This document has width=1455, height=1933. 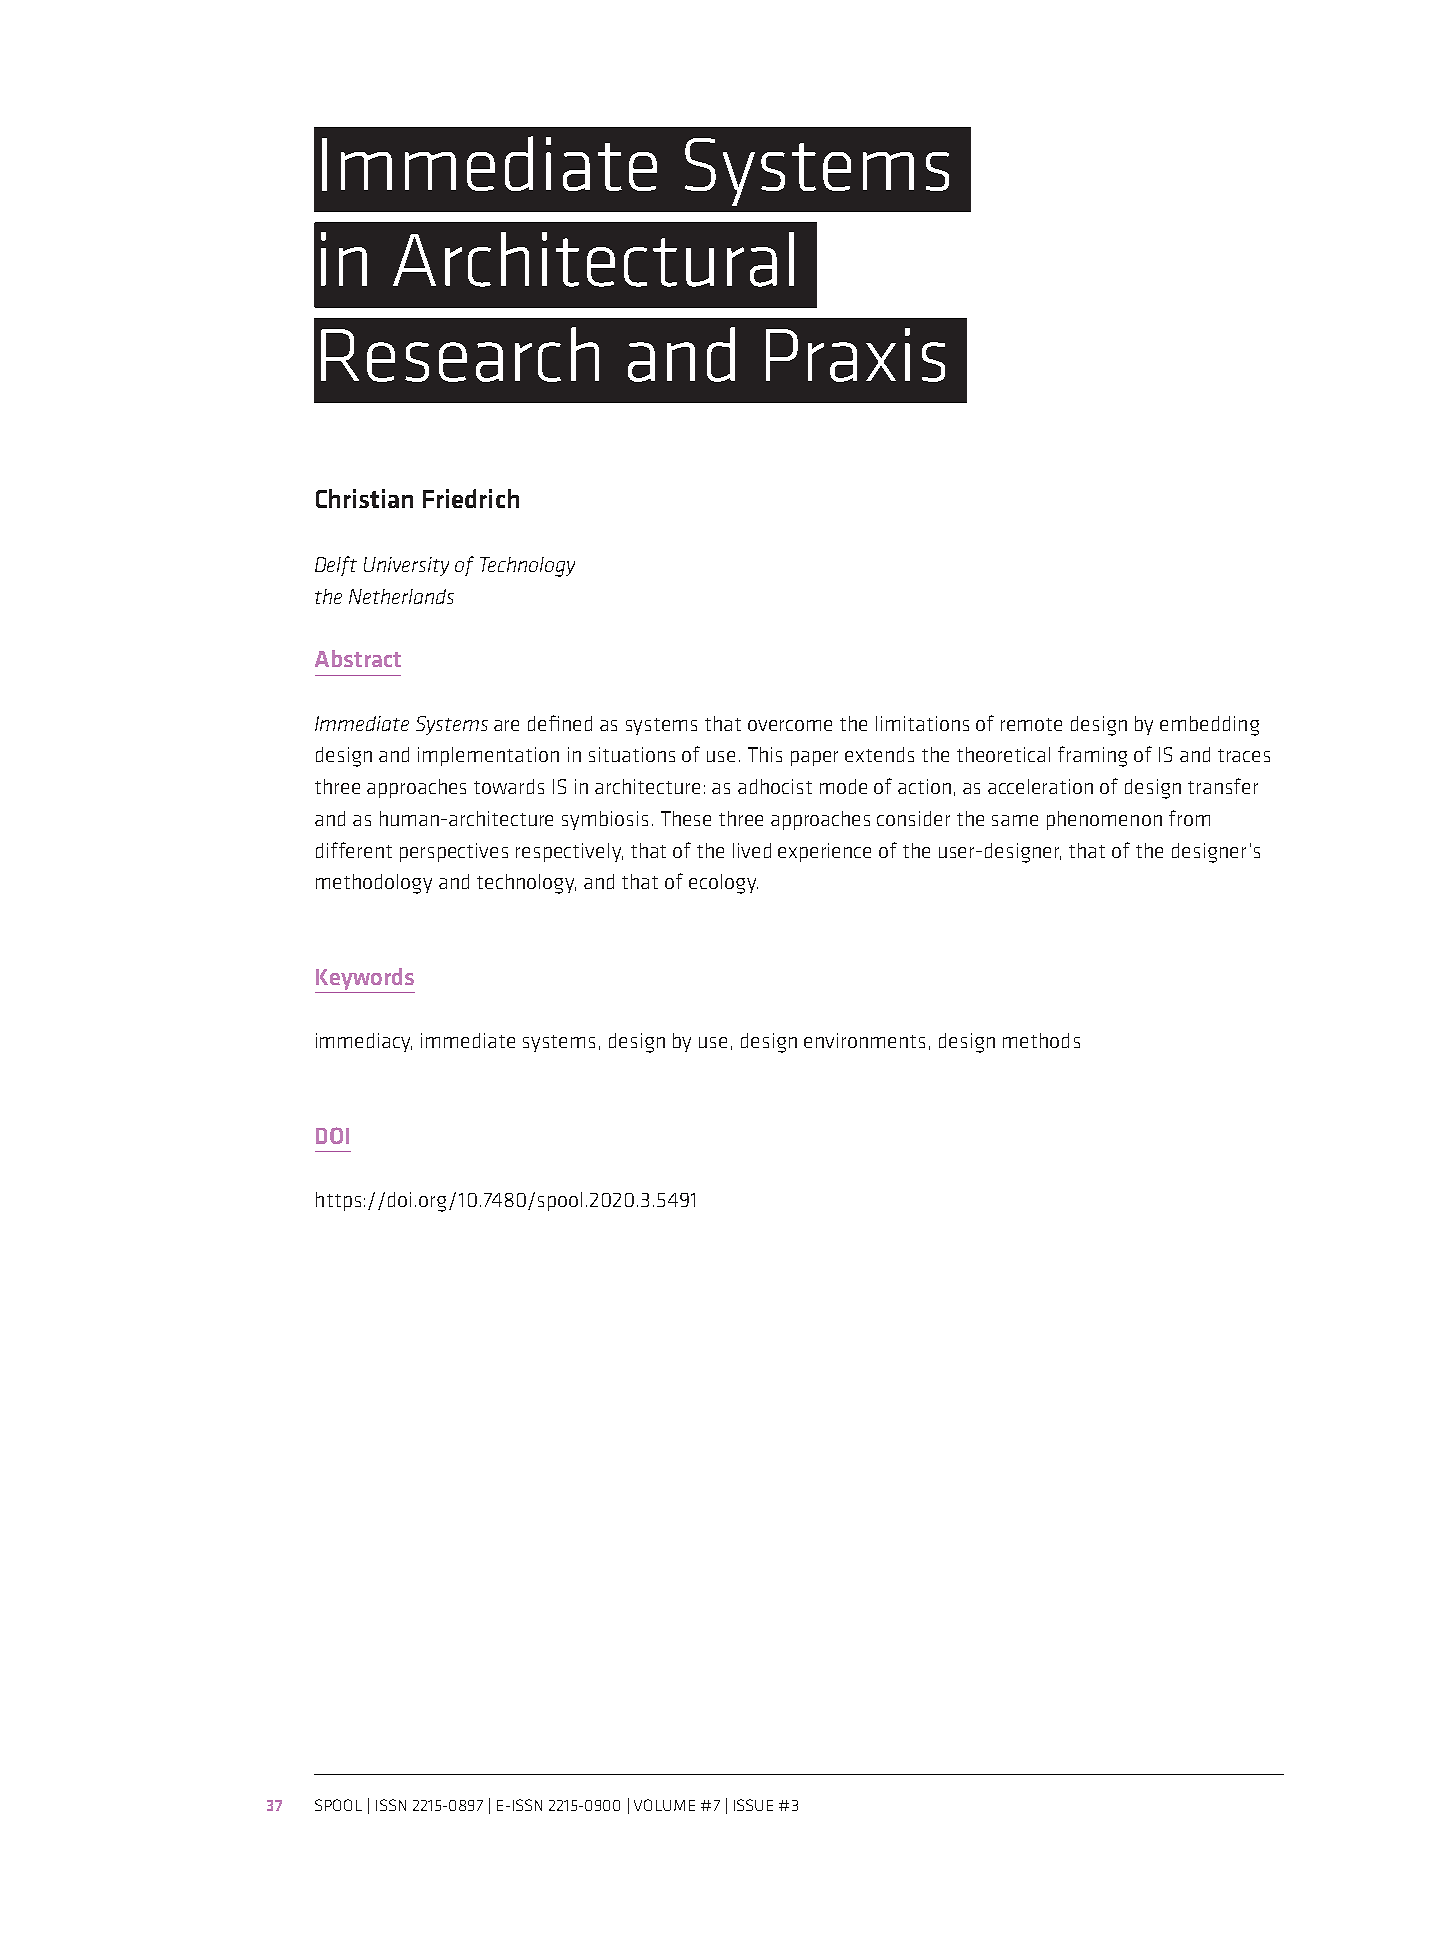 What do you see at coordinates (664, 1805) in the document?
I see `VOLUME` at bounding box center [664, 1805].
